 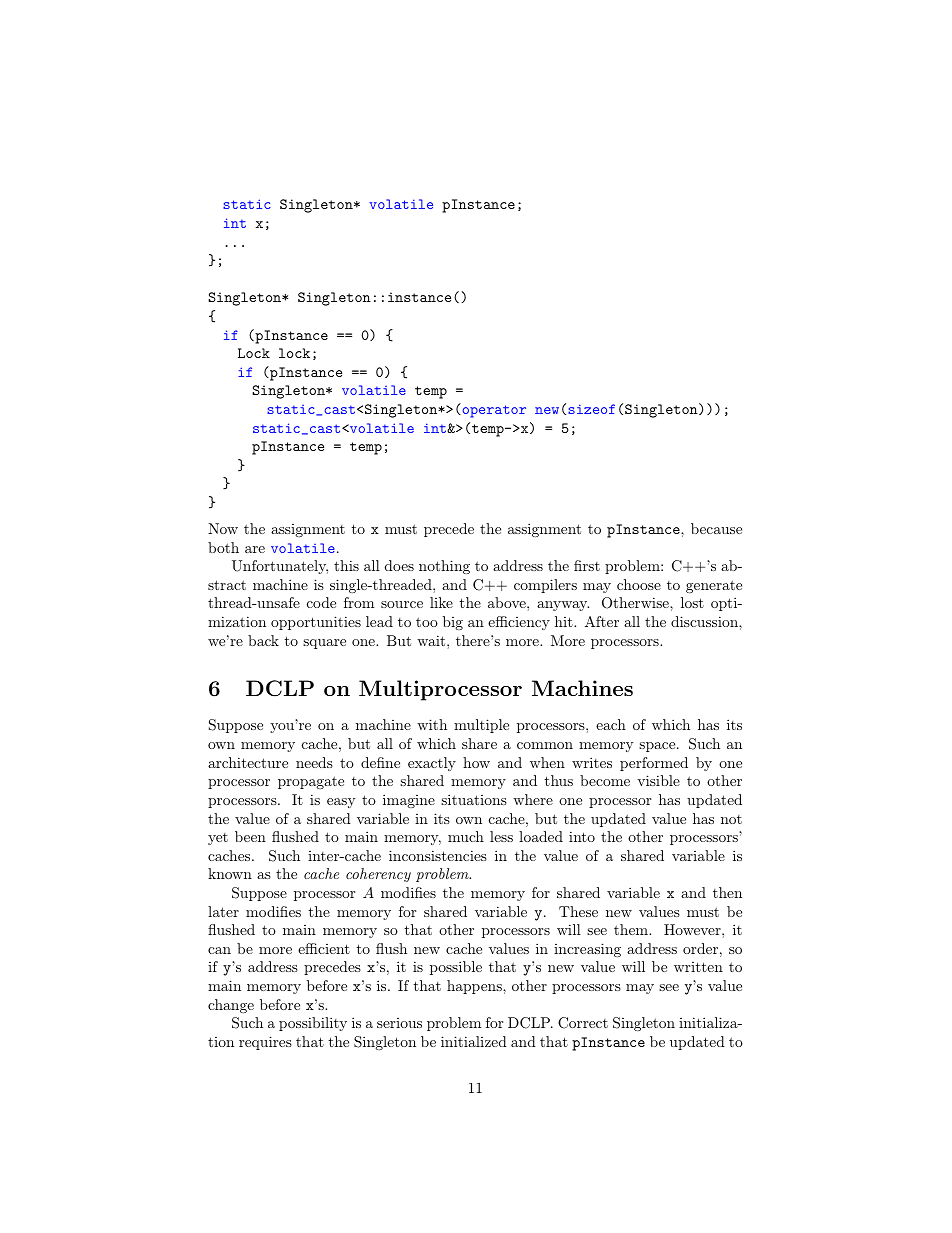 What do you see at coordinates (705, 621) in the document?
I see `discussion` at bounding box center [705, 621].
